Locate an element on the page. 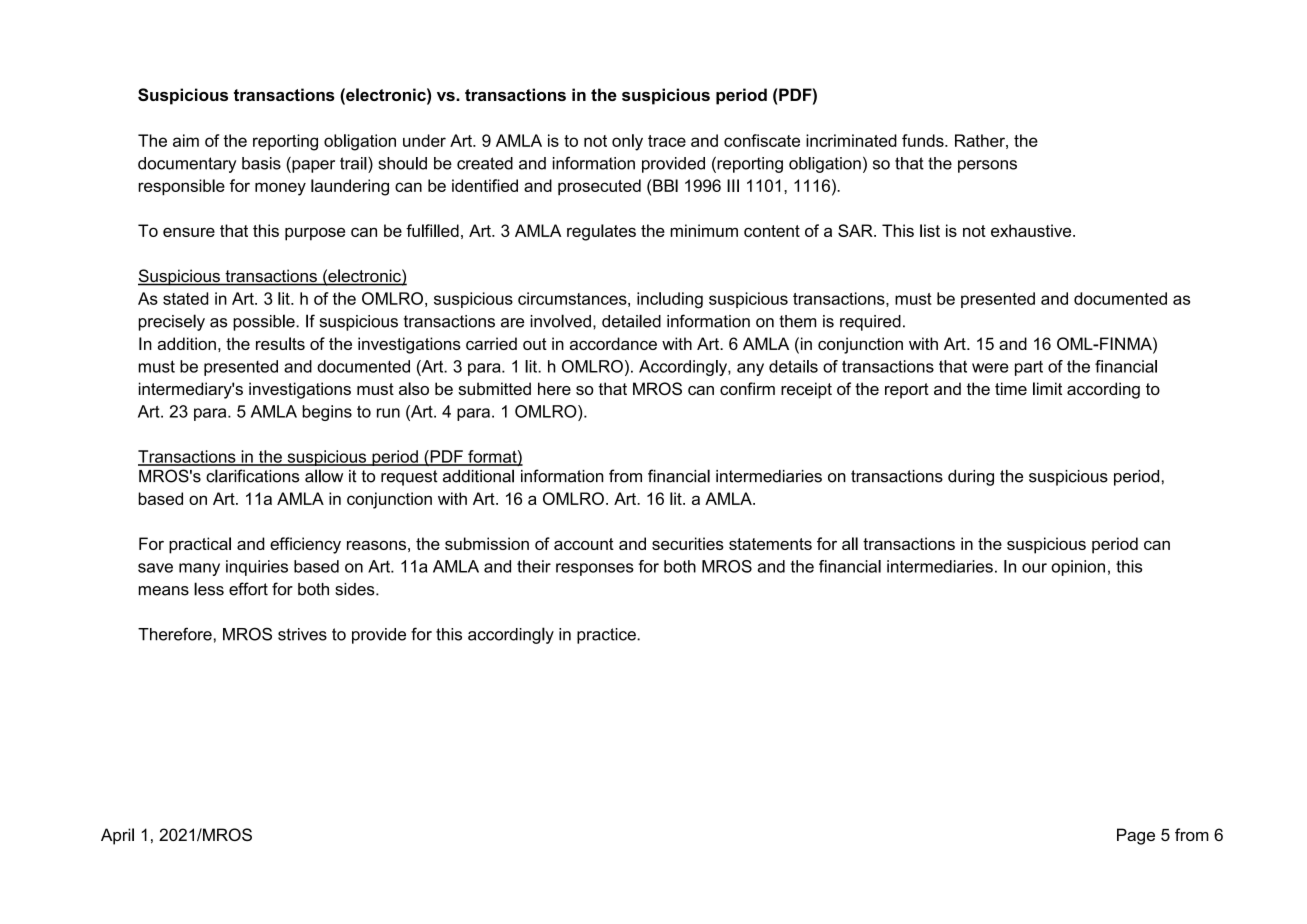 The width and height of the page is (1307, 924). Page is located at coordinates (1136, 836).
